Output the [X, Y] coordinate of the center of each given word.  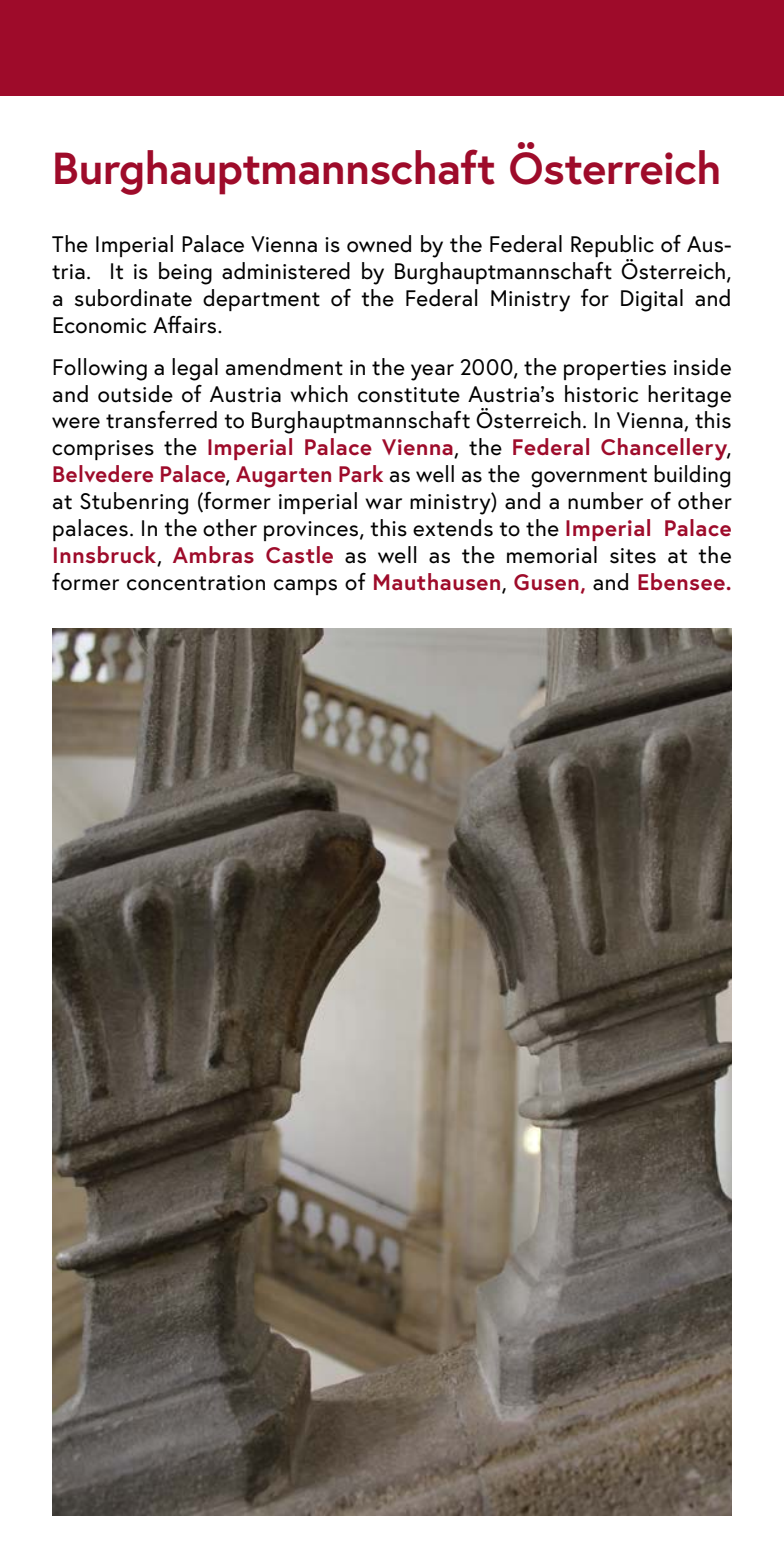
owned [379, 244]
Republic [612, 247]
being [185, 273]
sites [633, 556]
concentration [196, 583]
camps [305, 587]
